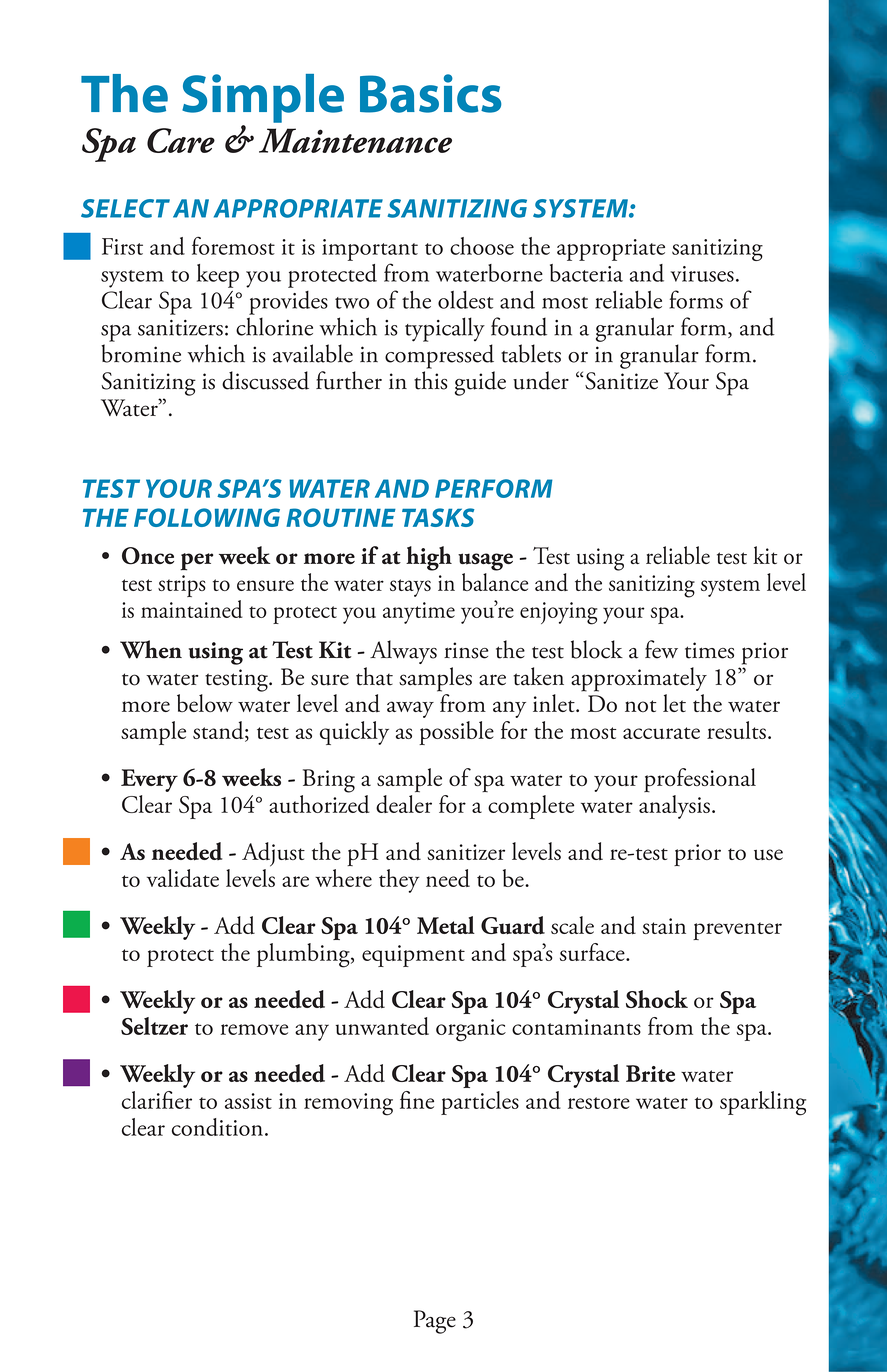 The width and height of the screenshot is (887, 1372). Describe the element at coordinates (217, 1127) in the screenshot. I see `condition` at that location.
